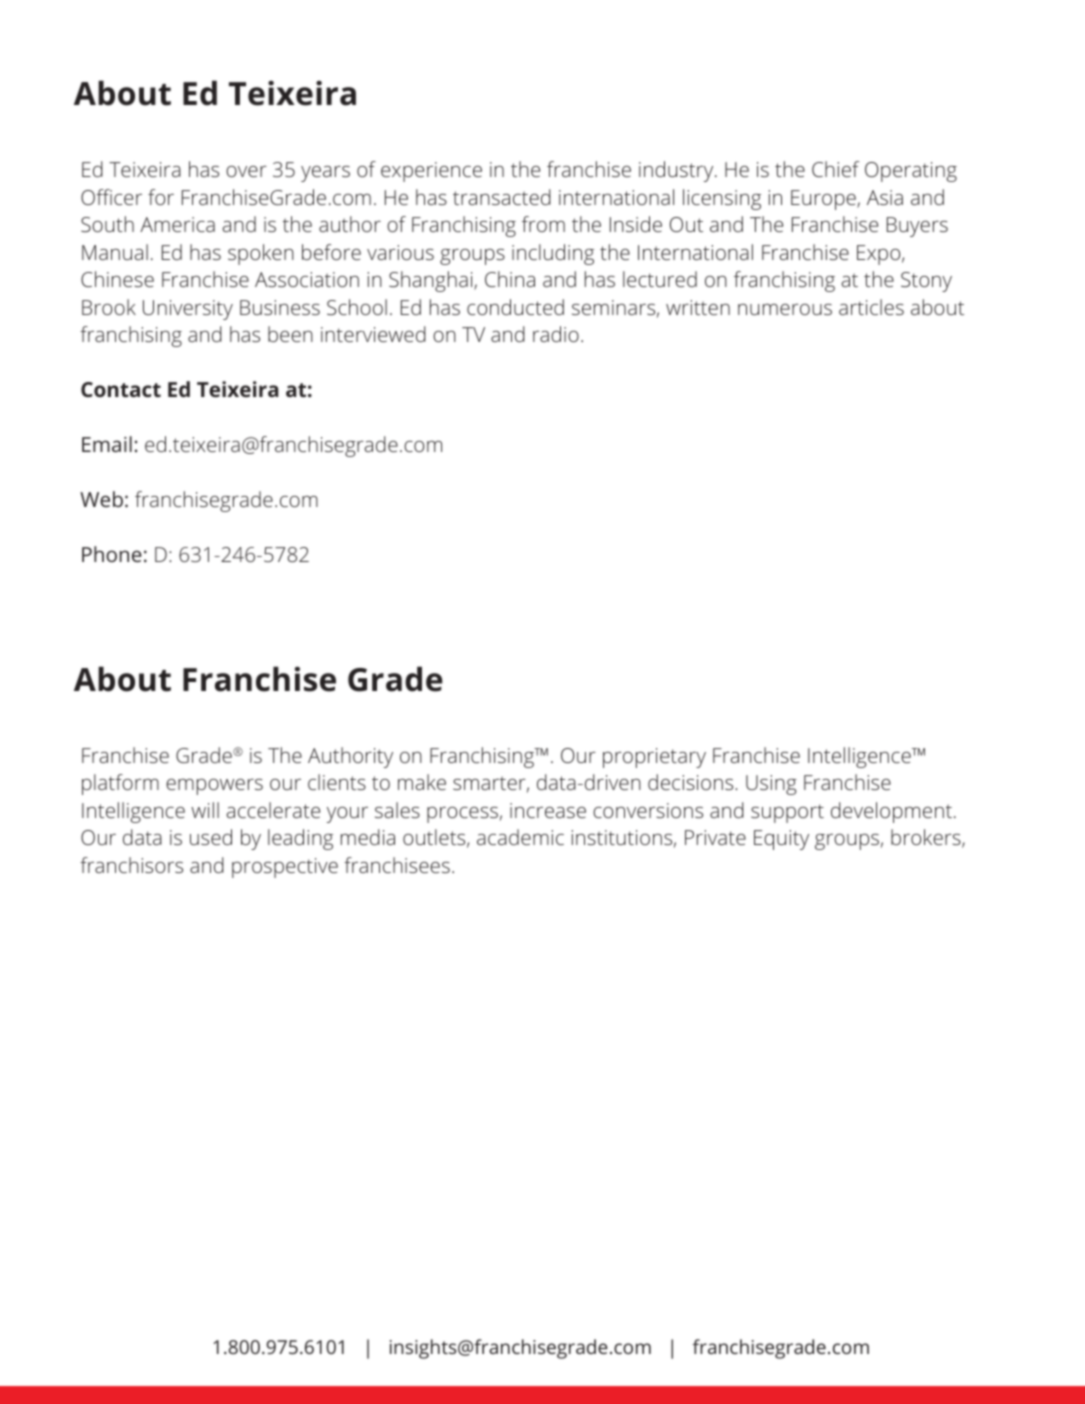 This document has width=1085, height=1404. Describe the element at coordinates (824, 200) in the document. I see `Europe` at that location.
